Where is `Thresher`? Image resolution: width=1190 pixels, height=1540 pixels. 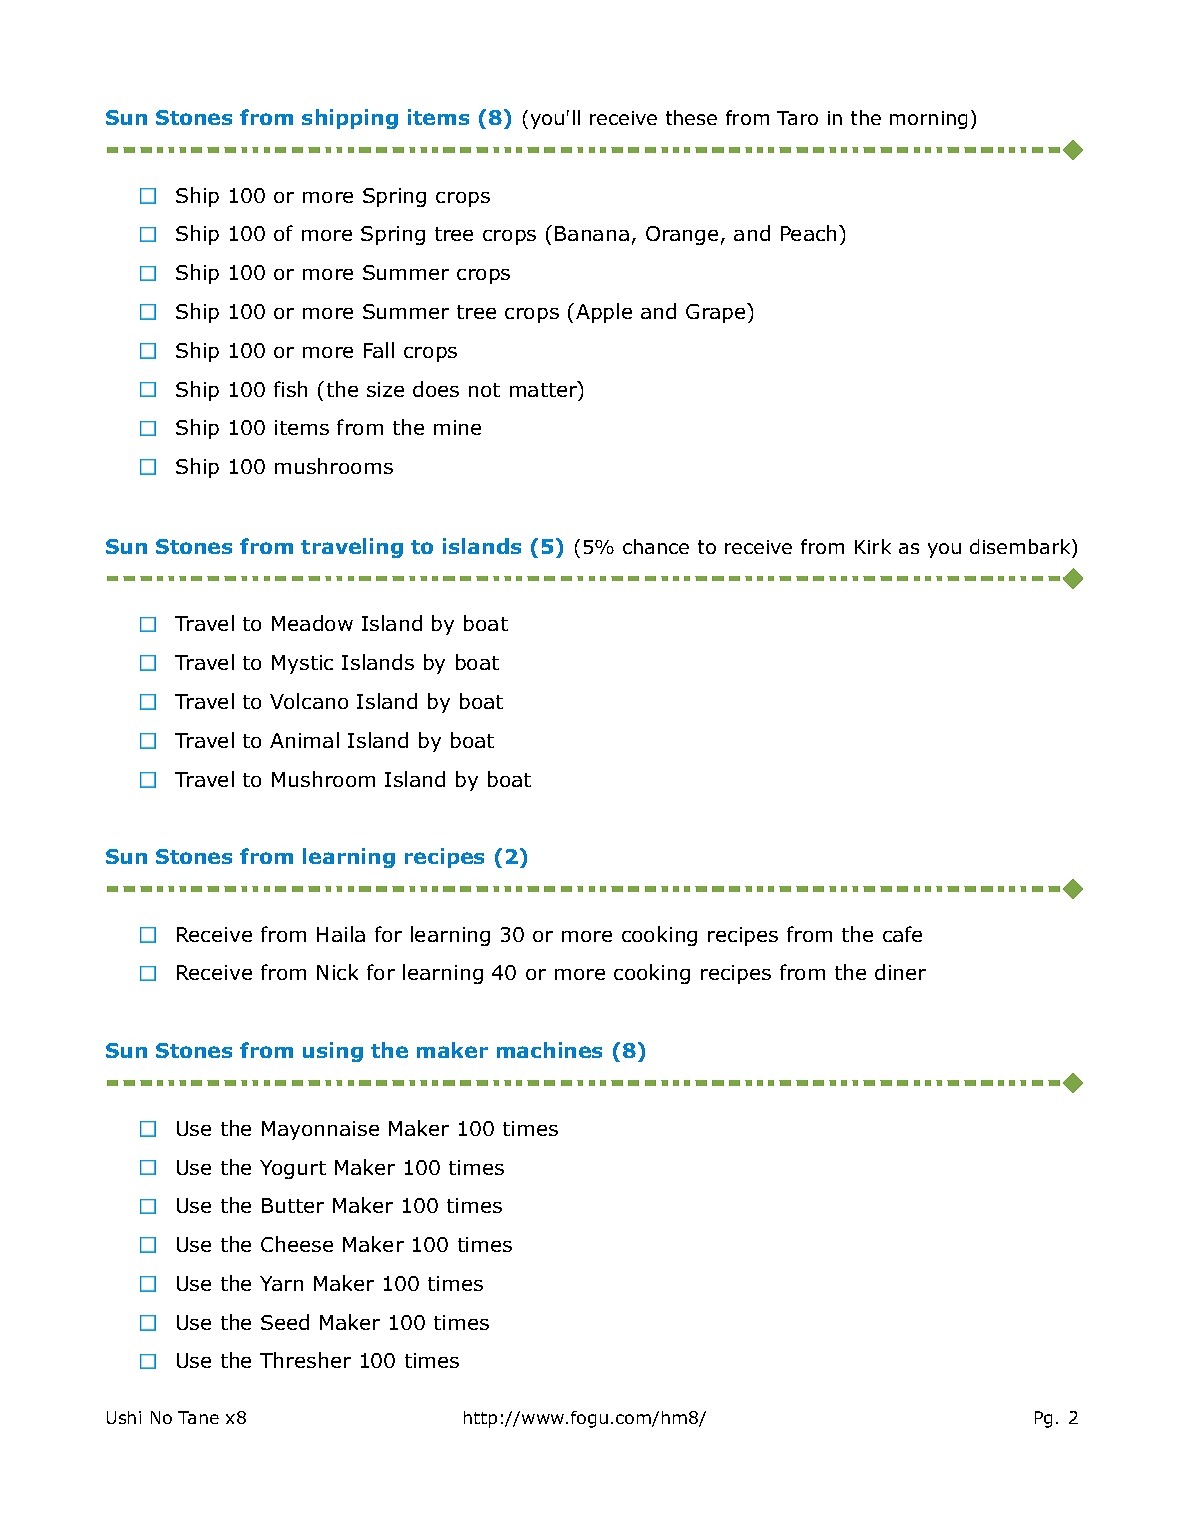
Thresher is located at coordinates (305, 1360).
